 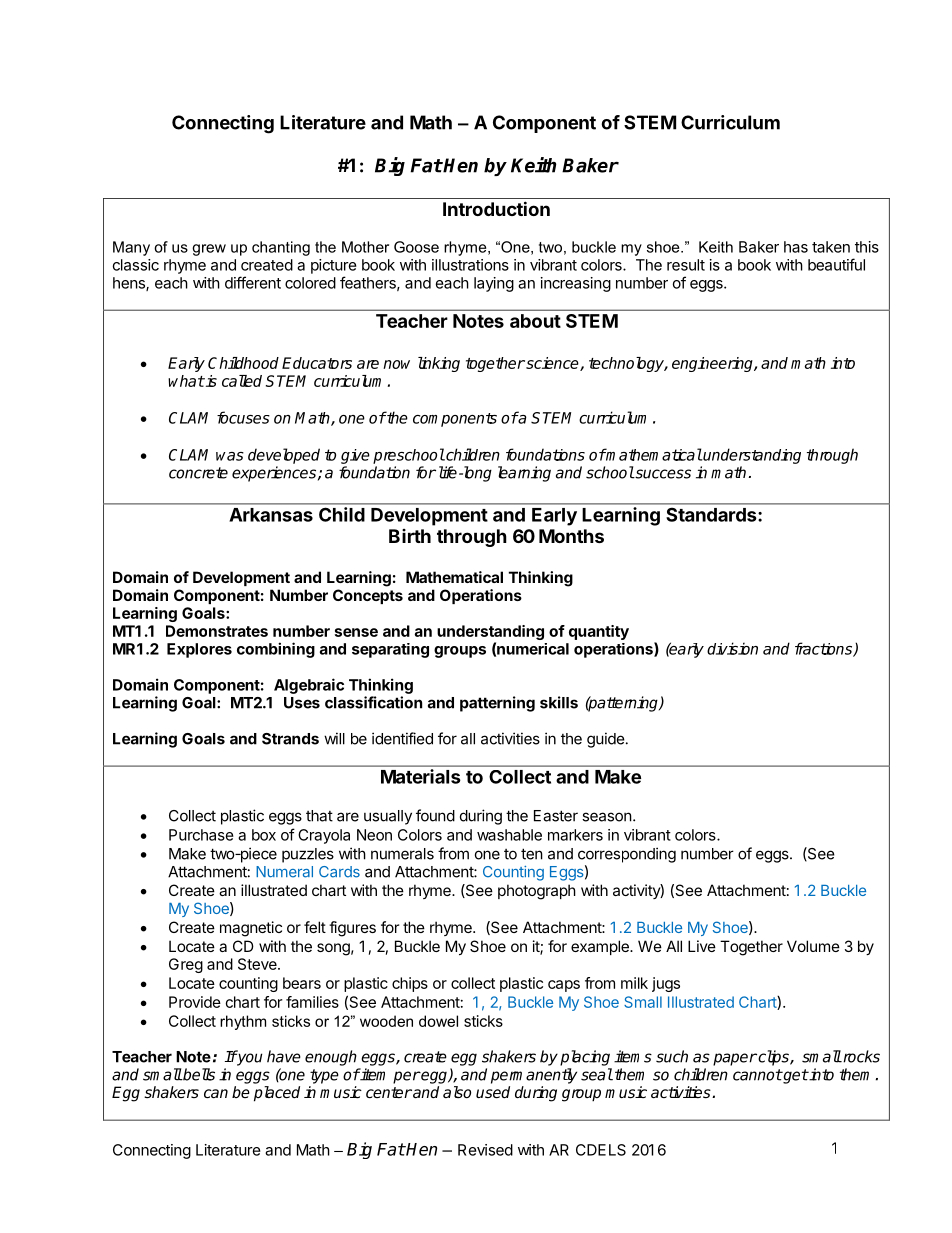 What do you see at coordinates (559, 702) in the page?
I see `skills` at bounding box center [559, 702].
